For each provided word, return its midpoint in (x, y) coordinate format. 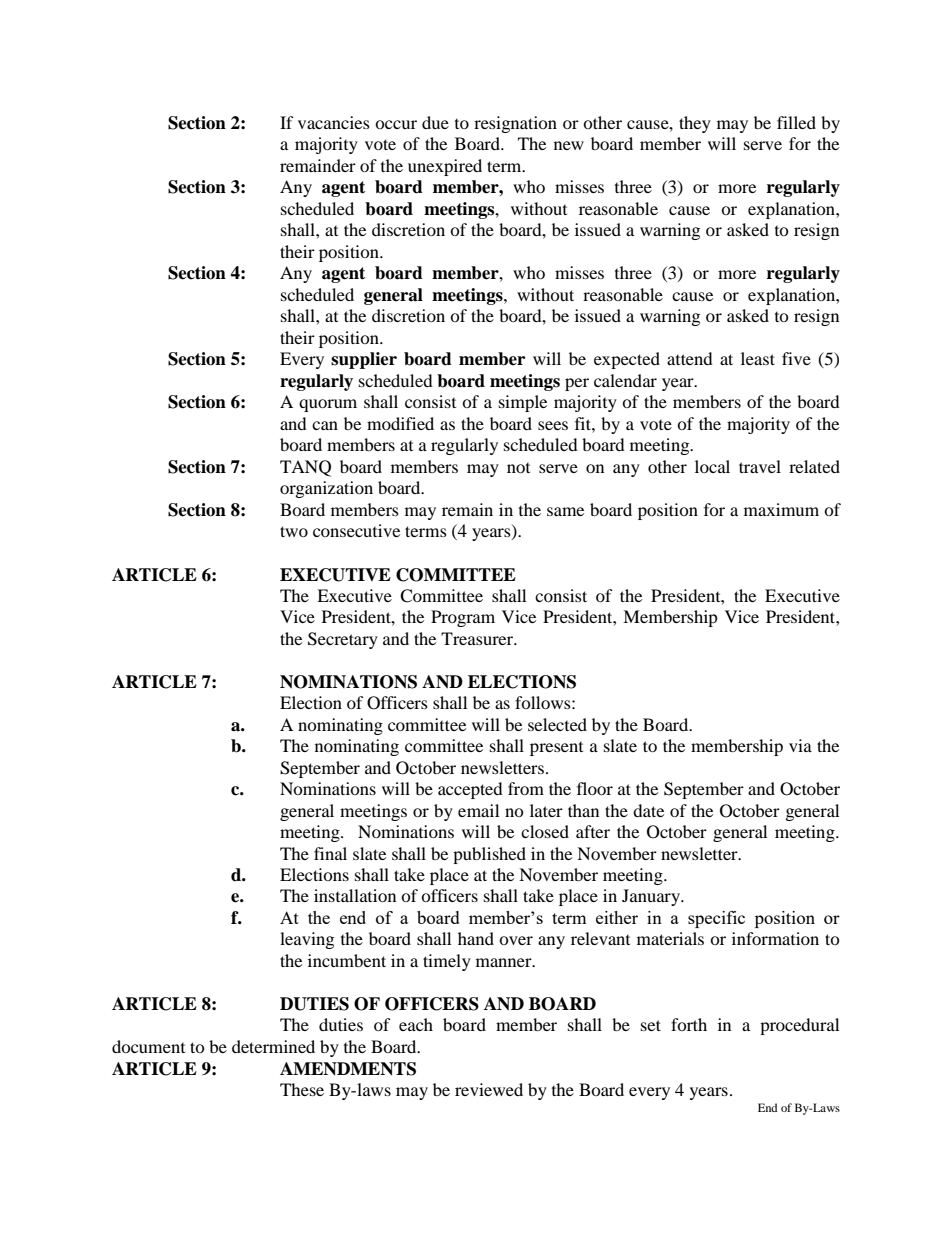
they (695, 124)
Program (463, 618)
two (294, 531)
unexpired (445, 167)
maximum (781, 509)
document (148, 1046)
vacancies (334, 122)
